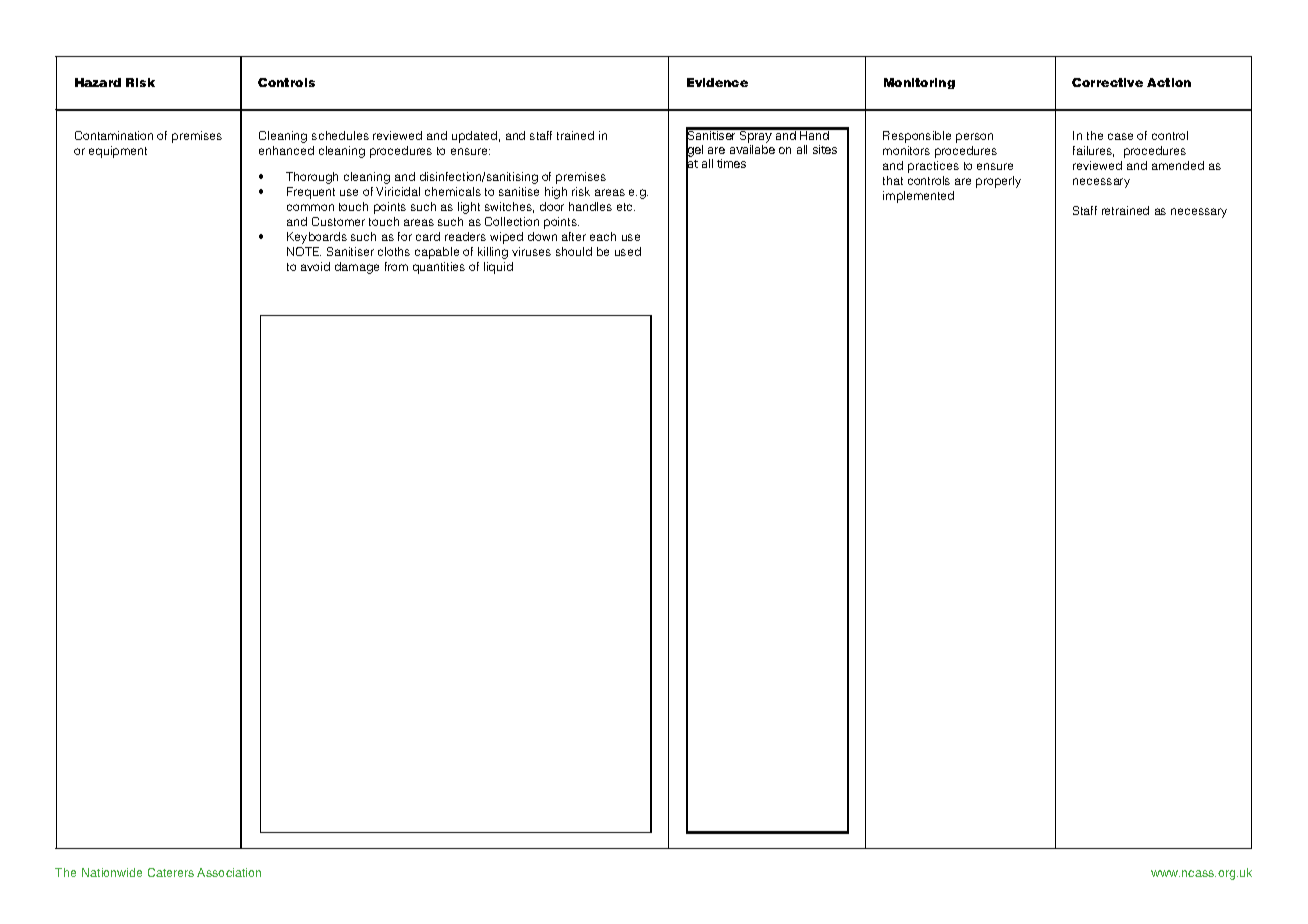  Describe the element at coordinates (171, 872) in the screenshot. I see `Caterers` at that location.
